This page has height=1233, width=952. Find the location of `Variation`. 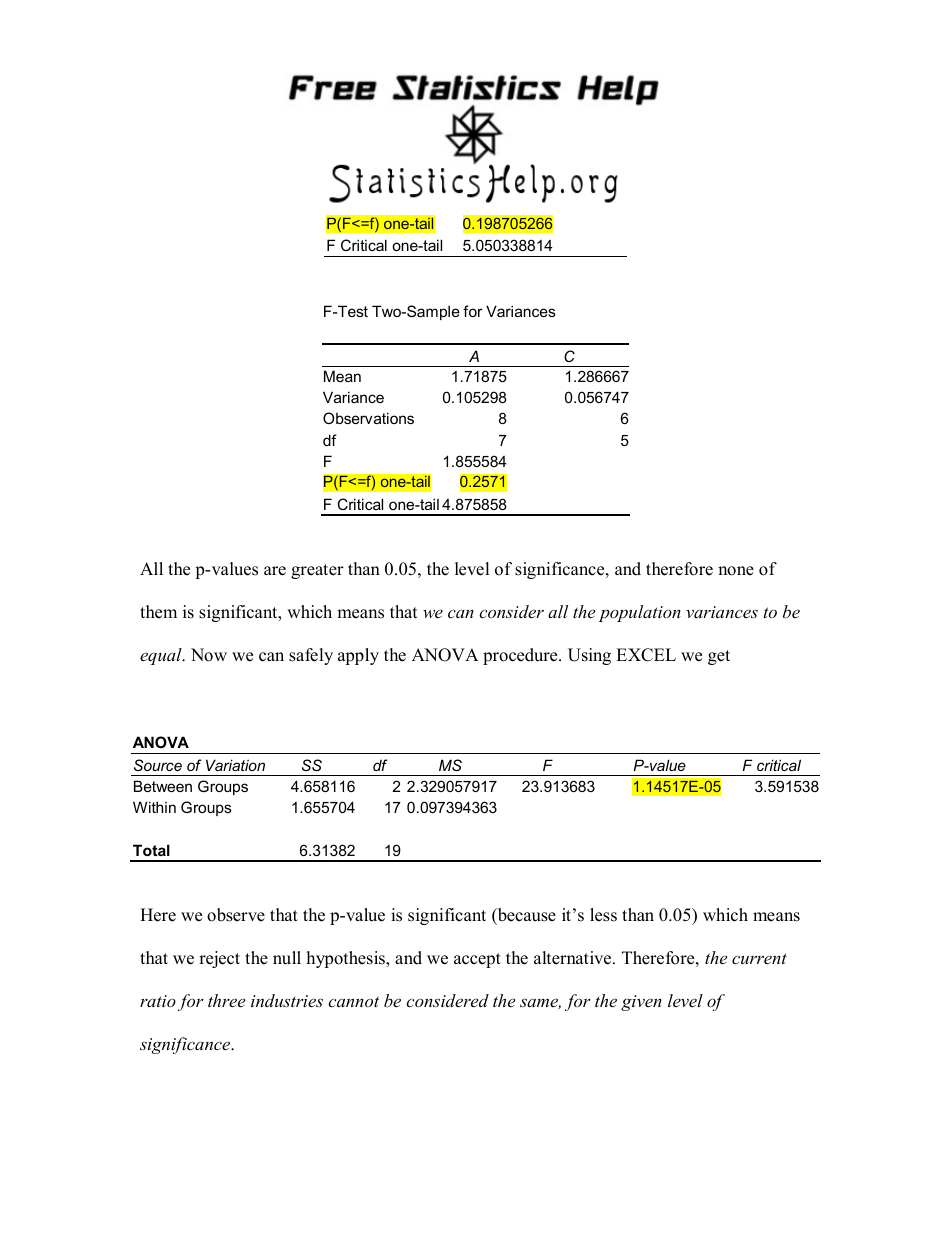

Variation is located at coordinates (235, 765).
